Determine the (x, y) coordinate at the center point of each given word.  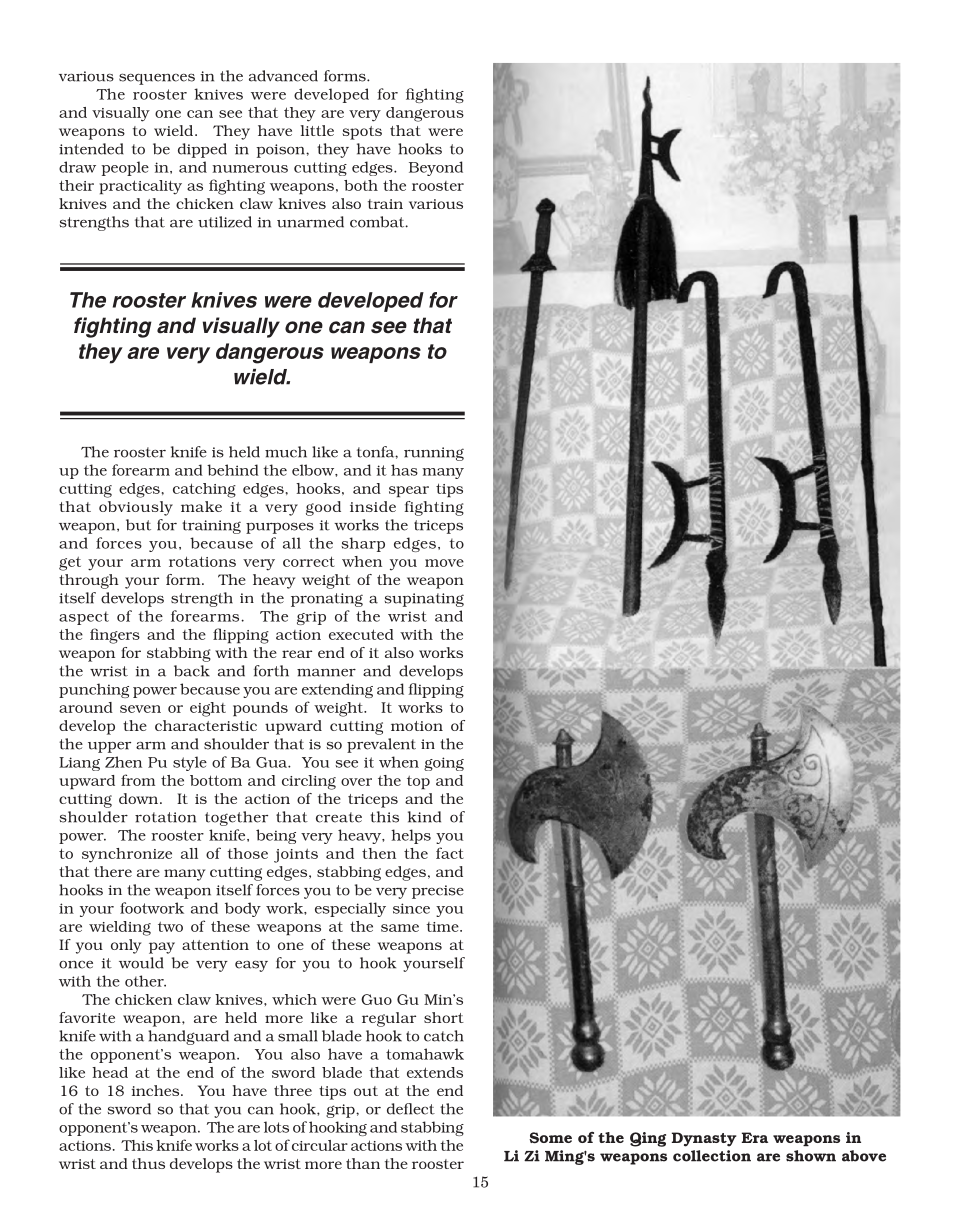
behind (233, 470)
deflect (411, 1109)
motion (417, 726)
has (404, 470)
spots (362, 133)
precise (438, 892)
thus (148, 1163)
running (434, 454)
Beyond (436, 168)
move (444, 563)
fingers (115, 636)
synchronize (127, 855)
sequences (157, 79)
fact (450, 853)
